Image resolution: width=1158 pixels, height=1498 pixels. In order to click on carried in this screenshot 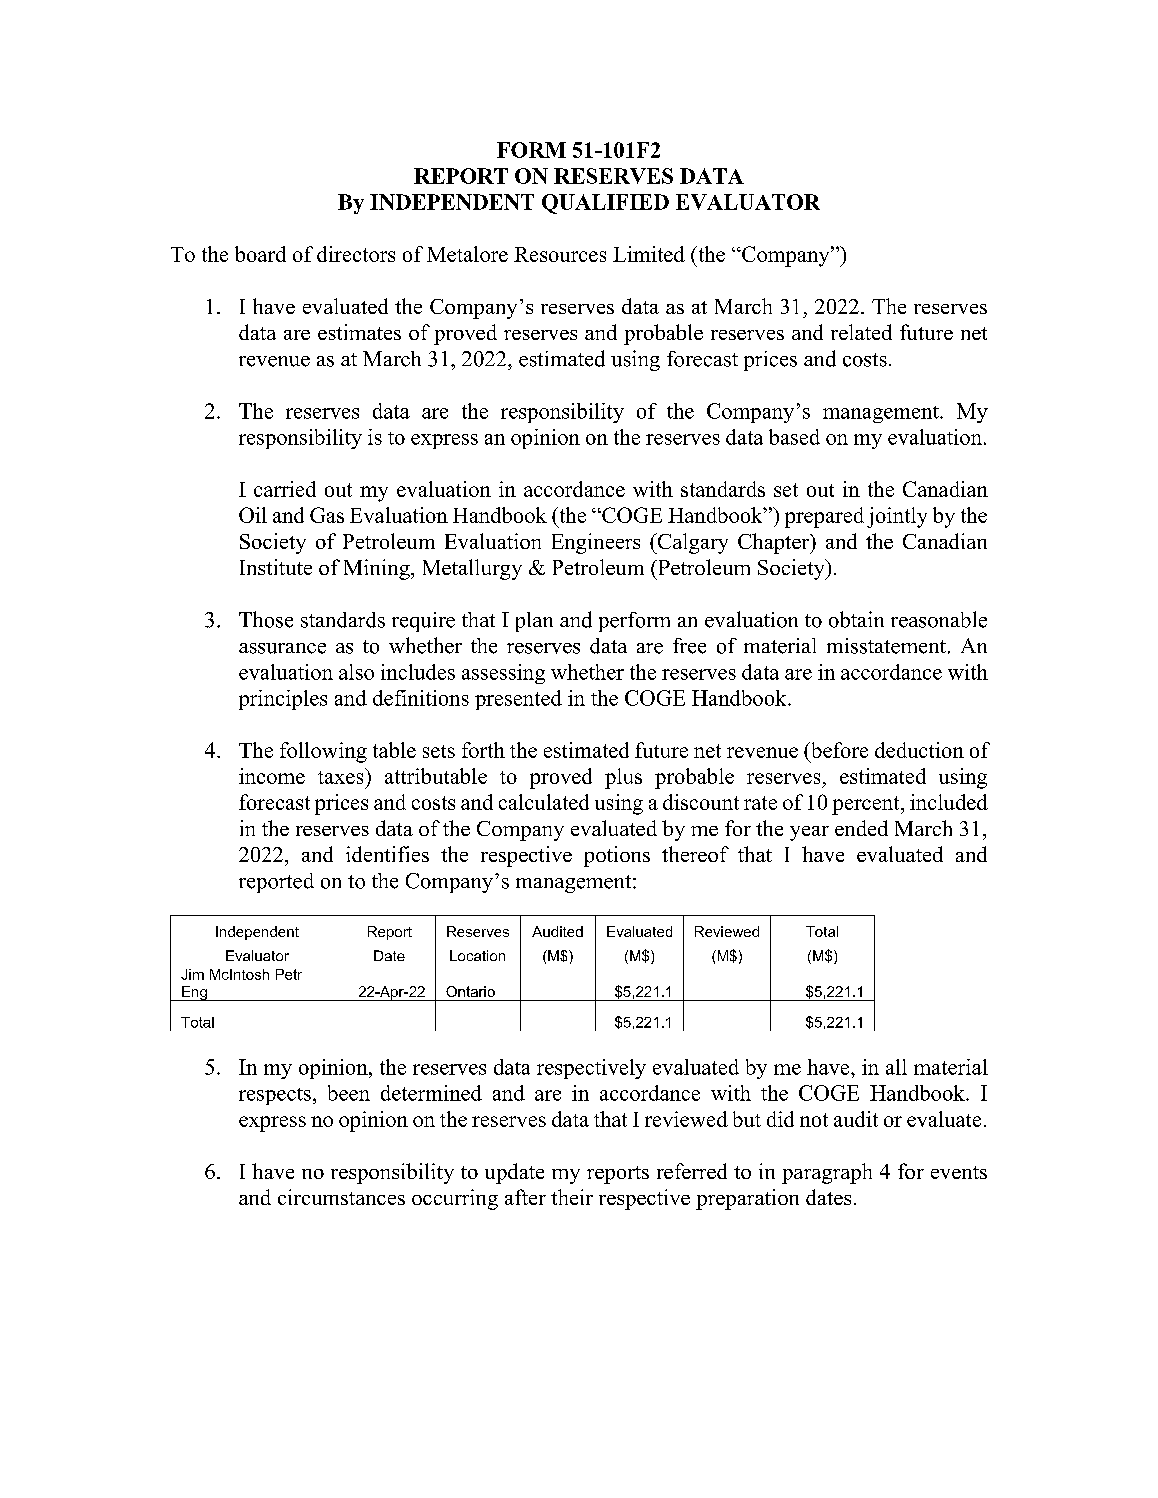, I will do `click(285, 489)`.
